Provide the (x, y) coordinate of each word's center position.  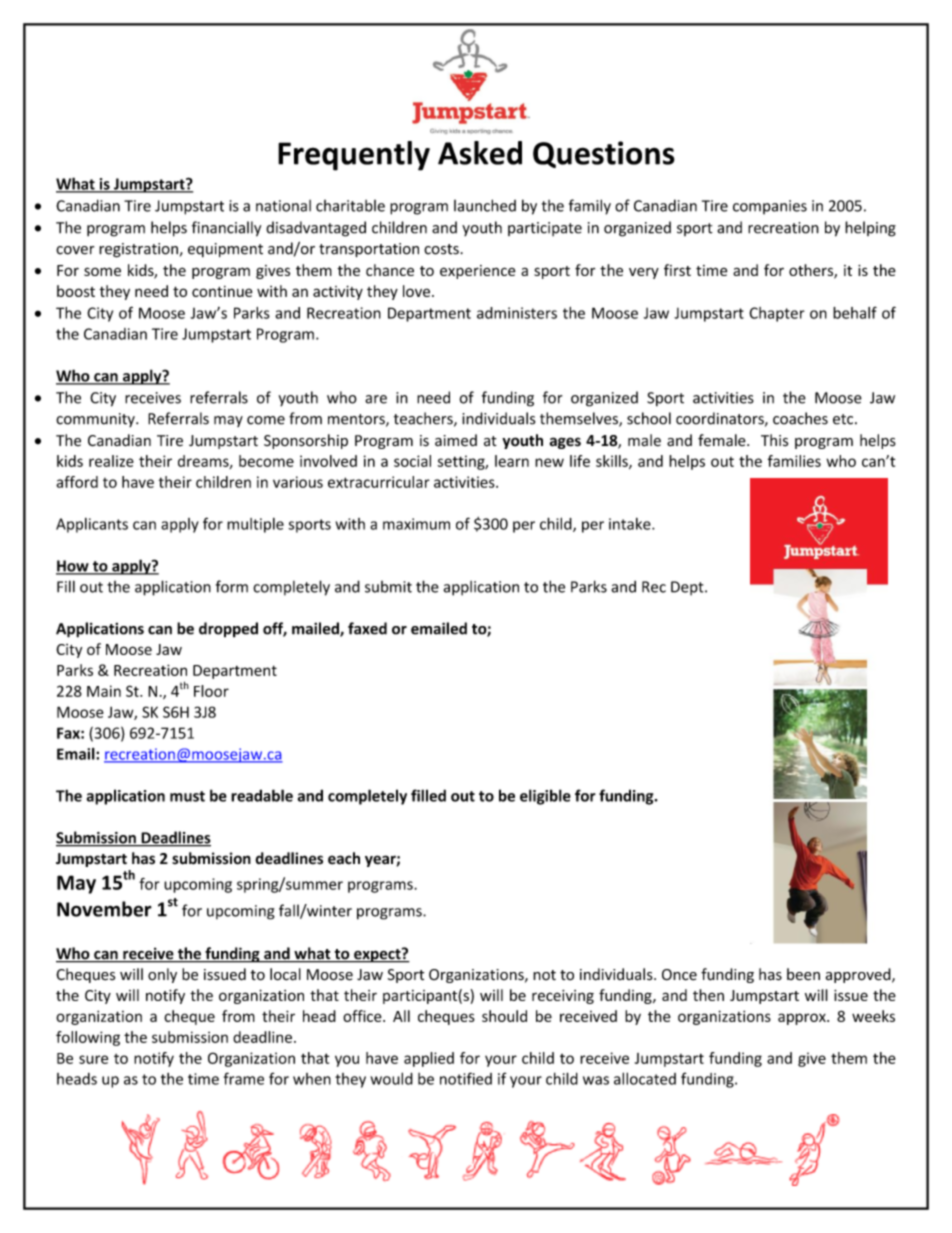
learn (512, 461)
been (803, 974)
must (187, 796)
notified (466, 1078)
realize (111, 461)
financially (226, 229)
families (794, 461)
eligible (545, 797)
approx (803, 1019)
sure (93, 1059)
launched (485, 205)
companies (770, 207)
